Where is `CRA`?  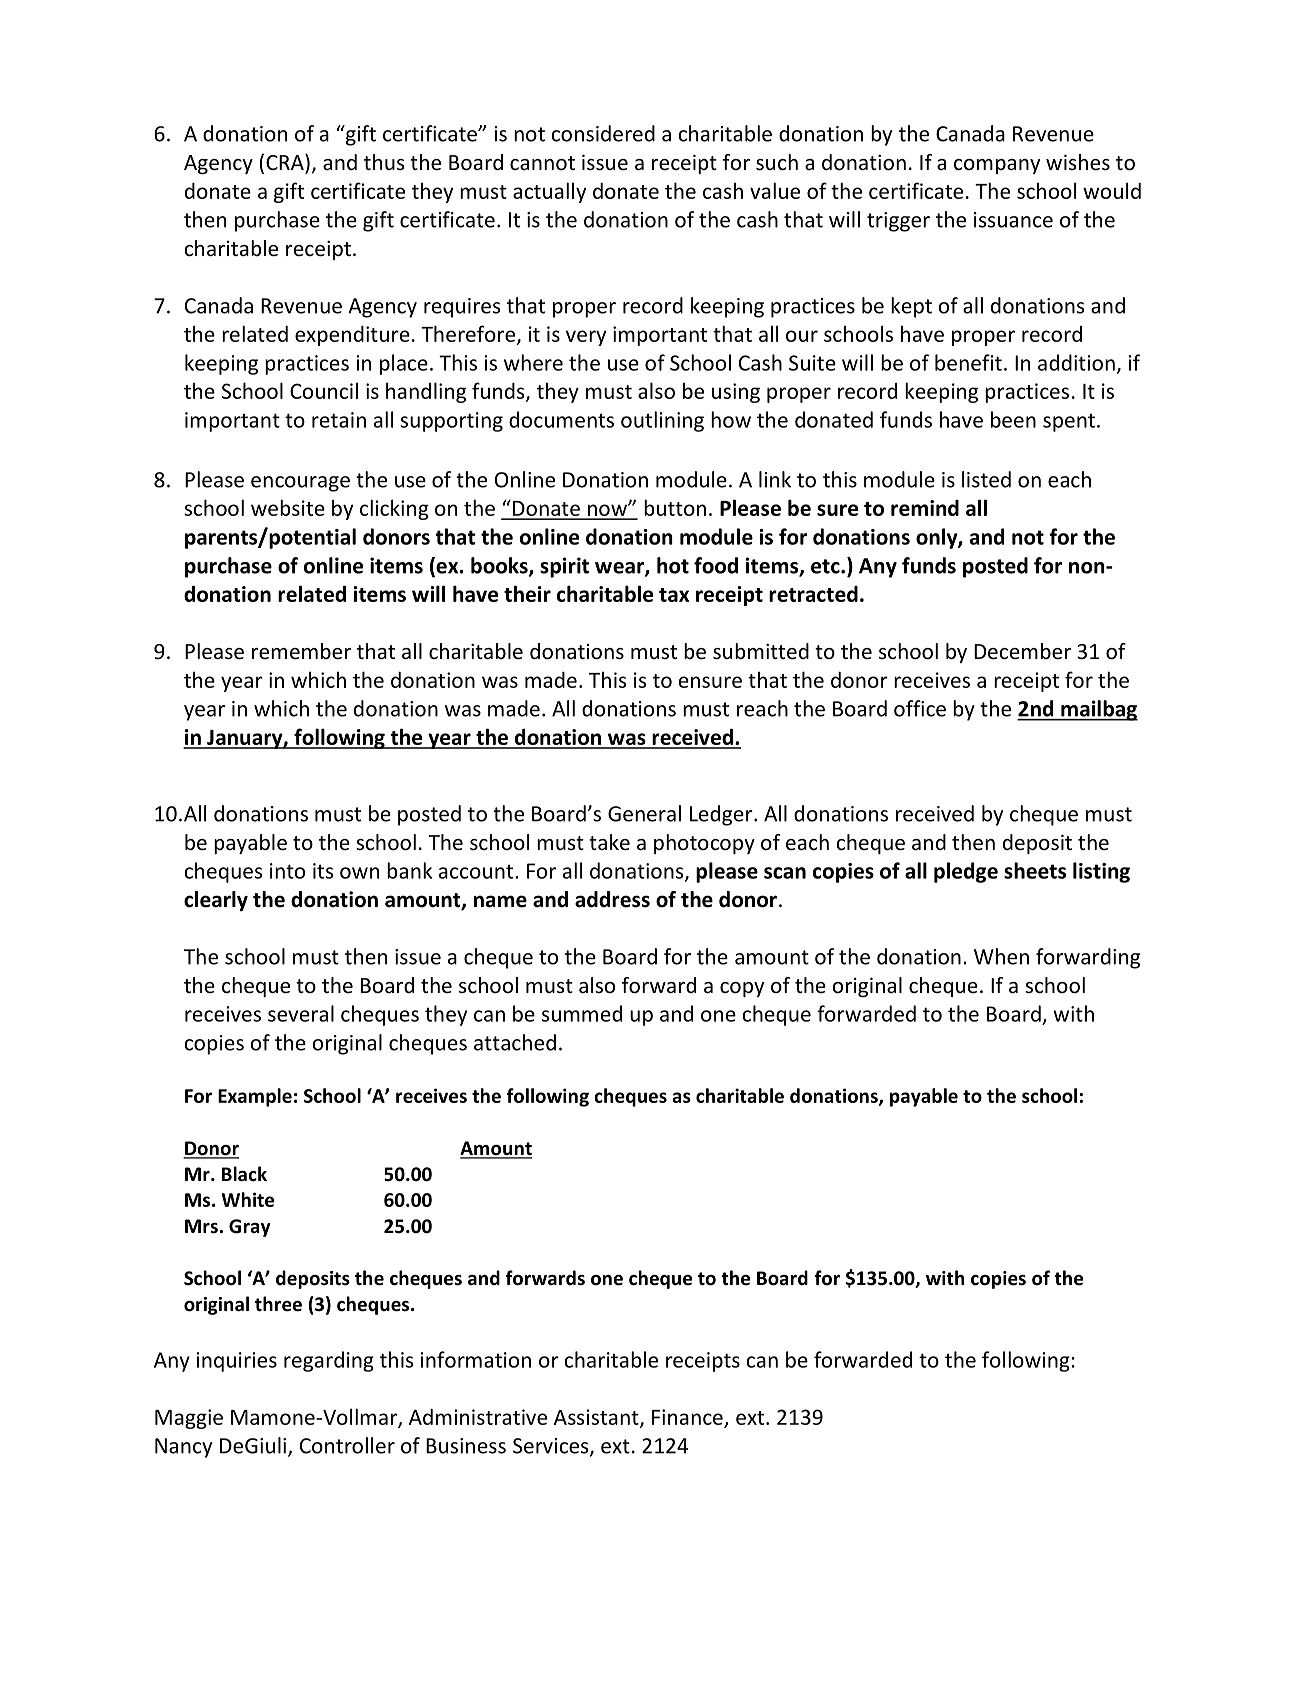
CRA is located at coordinates (286, 162).
